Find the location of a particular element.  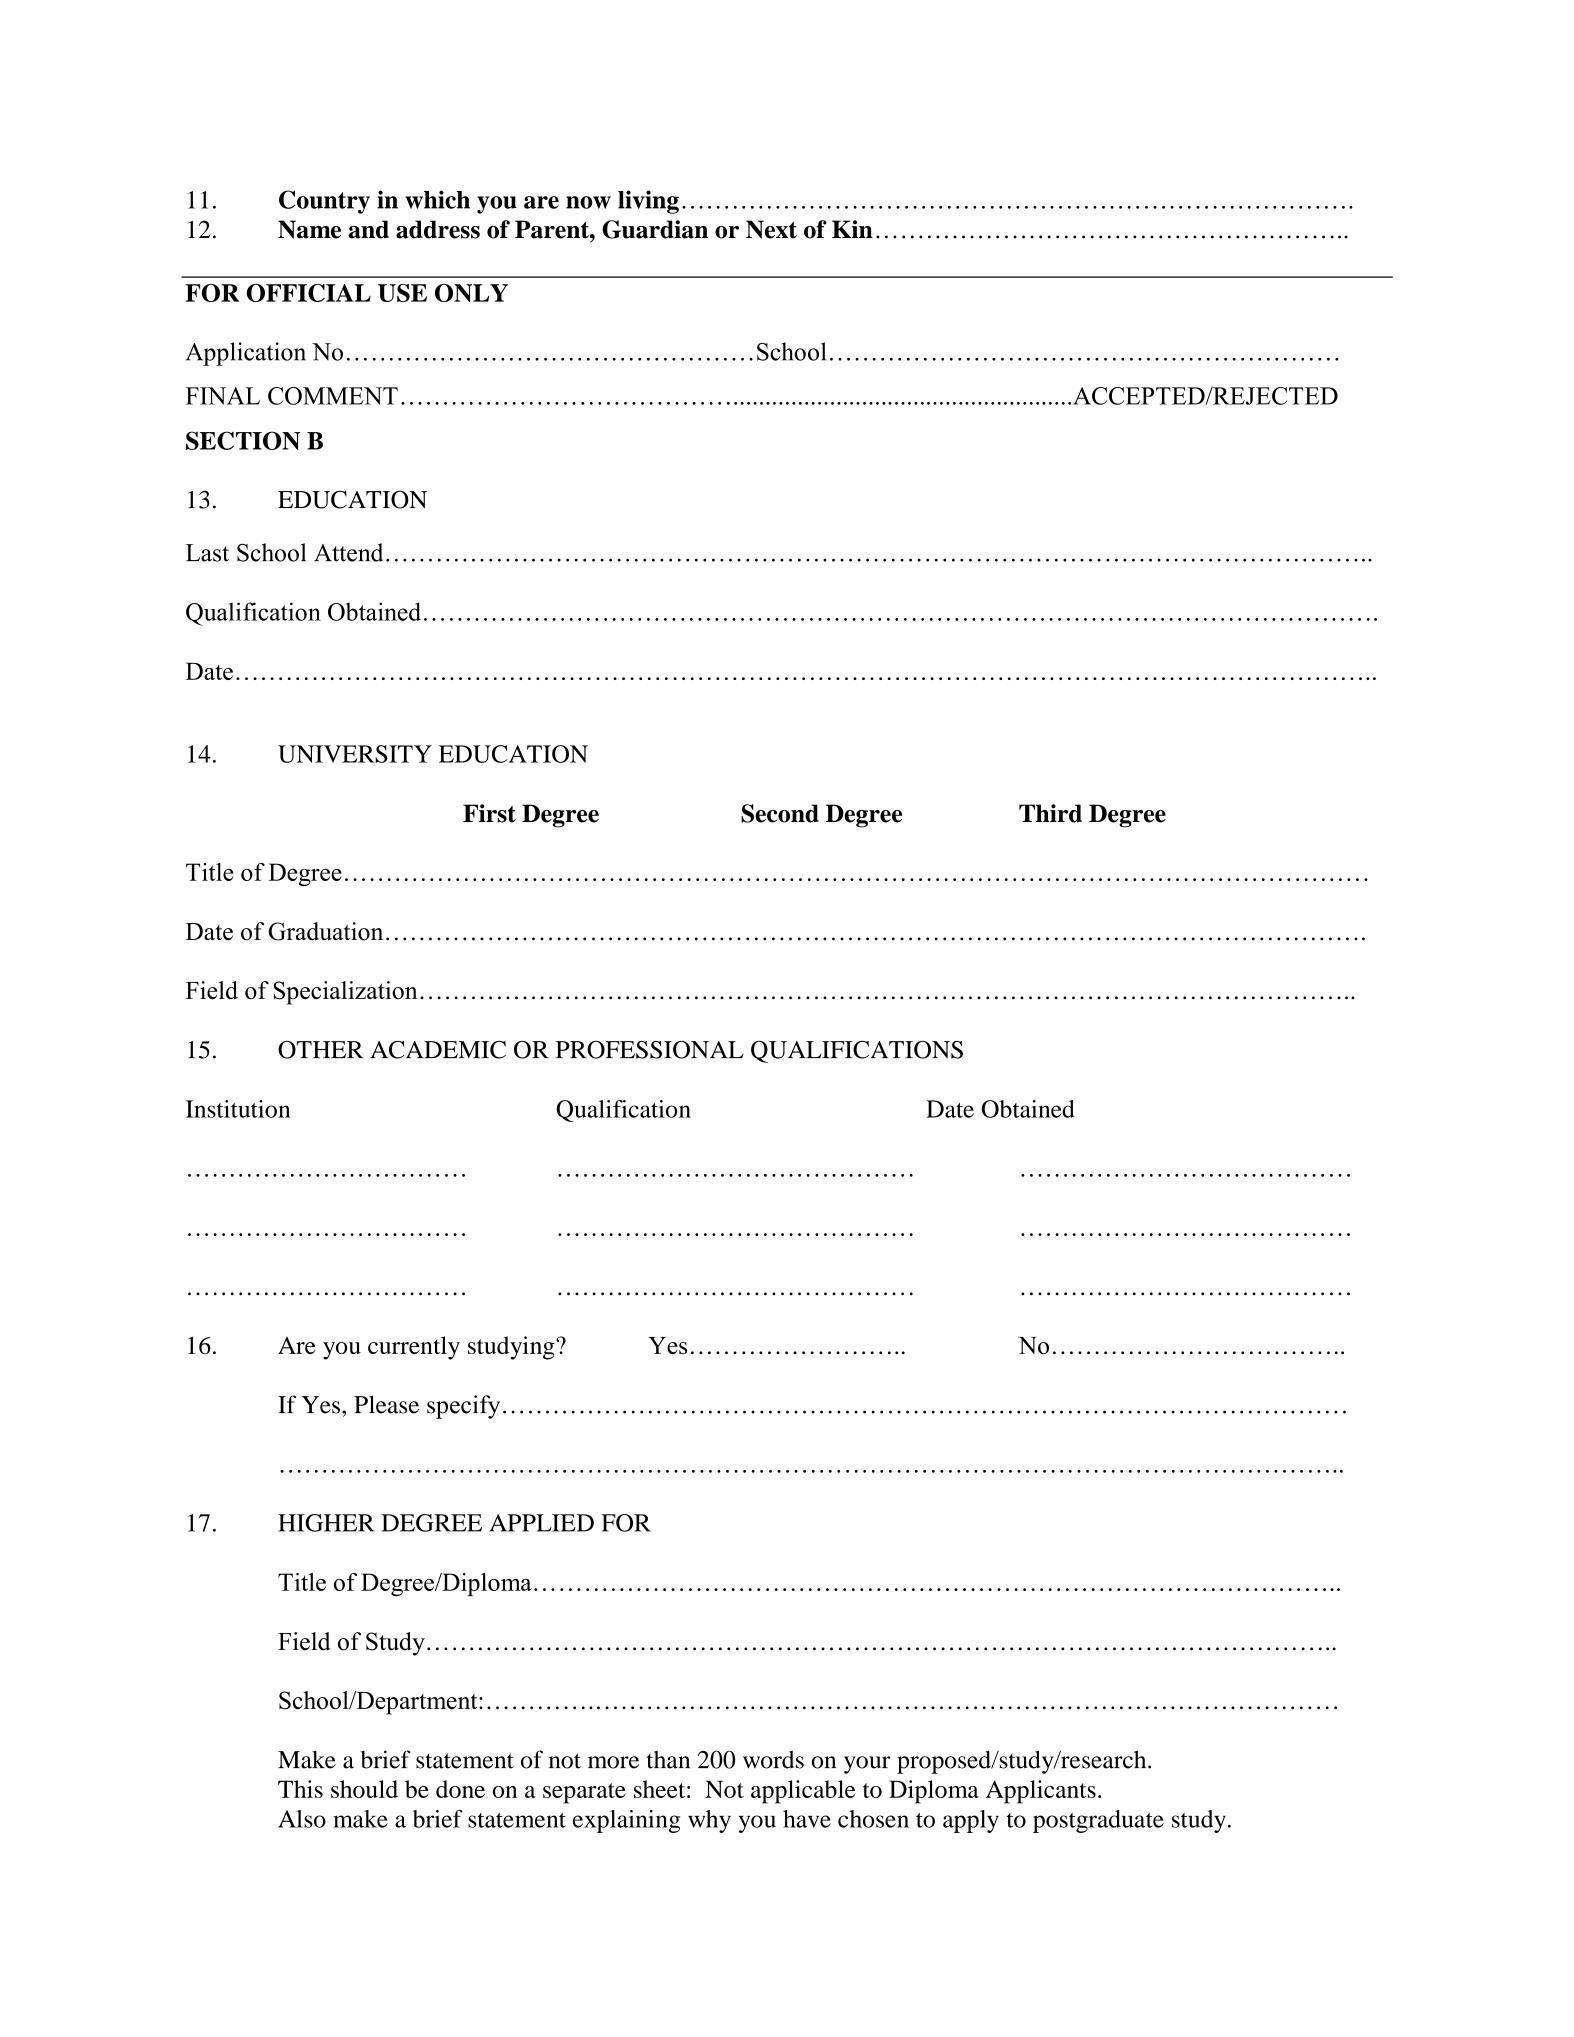

Third is located at coordinates (1050, 813).
